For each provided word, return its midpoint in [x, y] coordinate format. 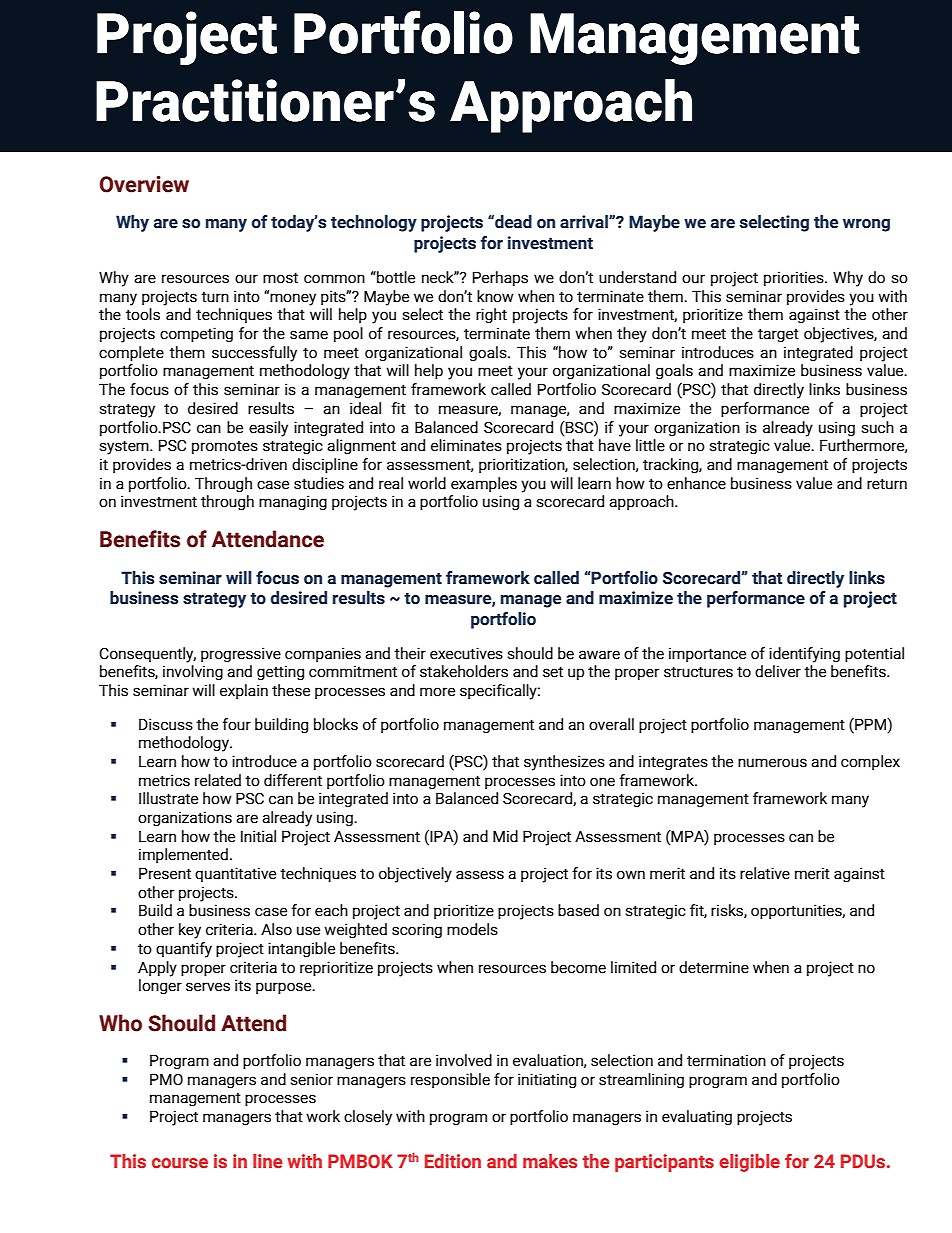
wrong [866, 225]
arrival [585, 222]
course [180, 1163]
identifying [804, 655]
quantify [184, 950]
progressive [241, 654]
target [778, 335]
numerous [772, 763]
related [218, 780]
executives [466, 653]
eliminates [466, 445]
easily [268, 429]
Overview [144, 184]
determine [714, 967]
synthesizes [564, 763]
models [472, 929]
